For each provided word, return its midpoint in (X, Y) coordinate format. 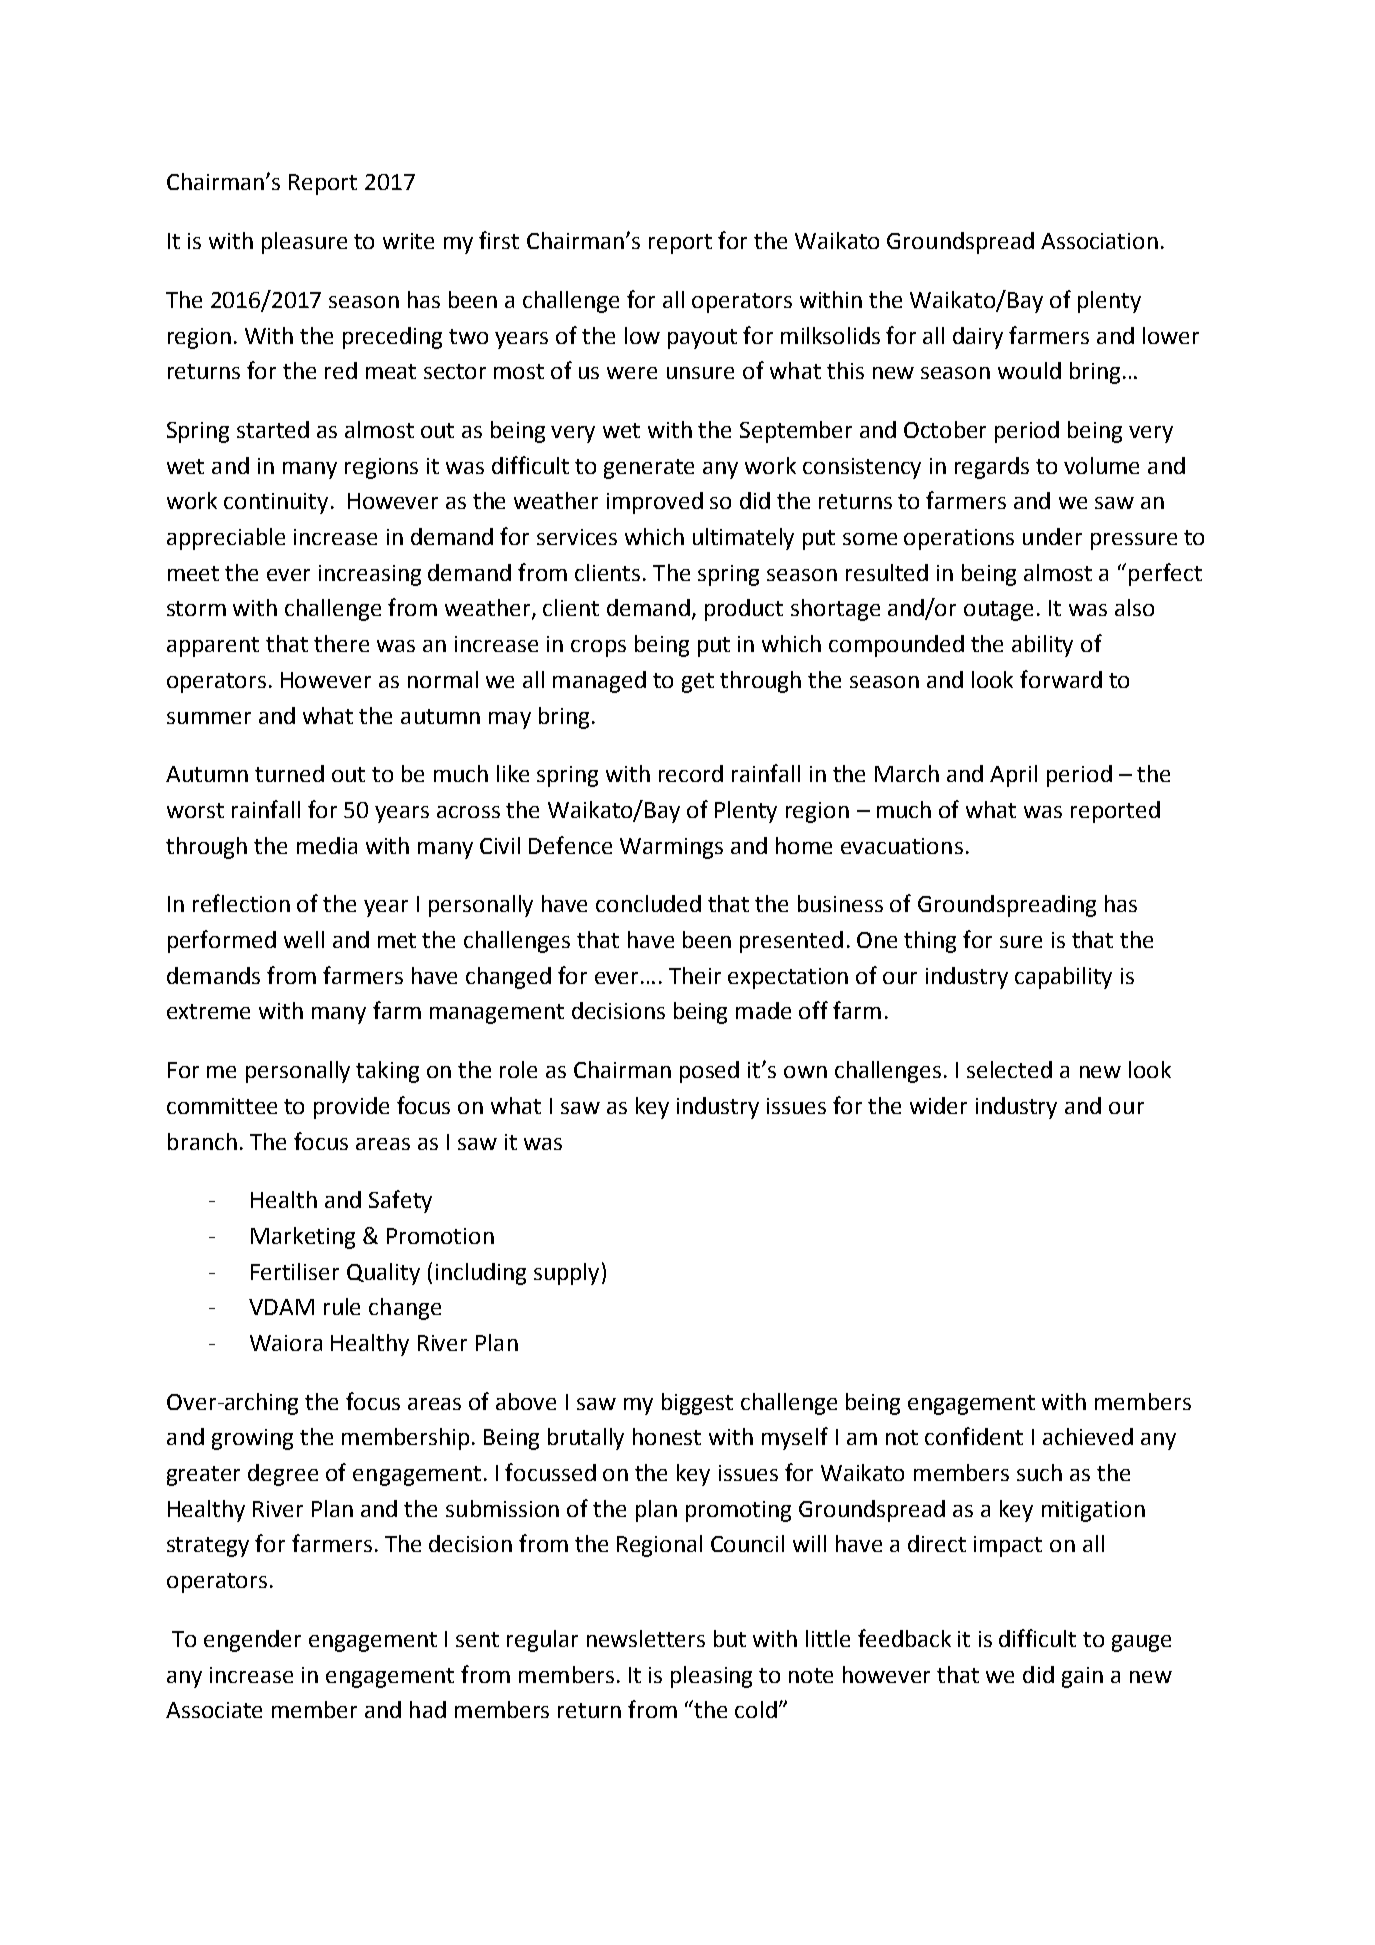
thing (930, 942)
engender (252, 1641)
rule (342, 1306)
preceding (392, 338)
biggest (697, 1404)
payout (702, 339)
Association (1099, 241)
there (341, 643)
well (304, 939)
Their (695, 975)
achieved (1088, 1436)
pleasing (711, 1677)
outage (998, 611)
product (744, 610)
